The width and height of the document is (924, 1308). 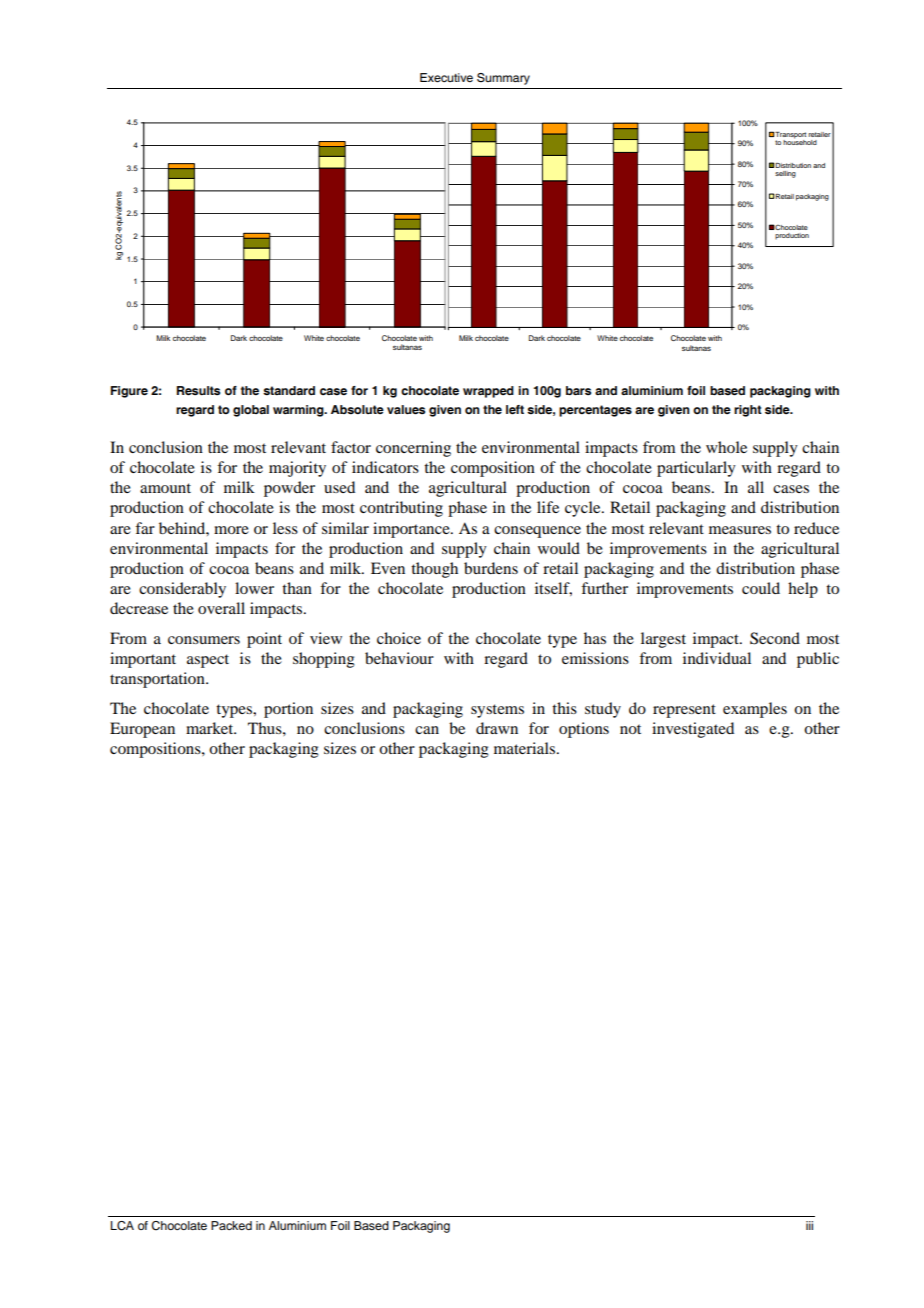 I want to click on Summary, so click(x=503, y=79).
